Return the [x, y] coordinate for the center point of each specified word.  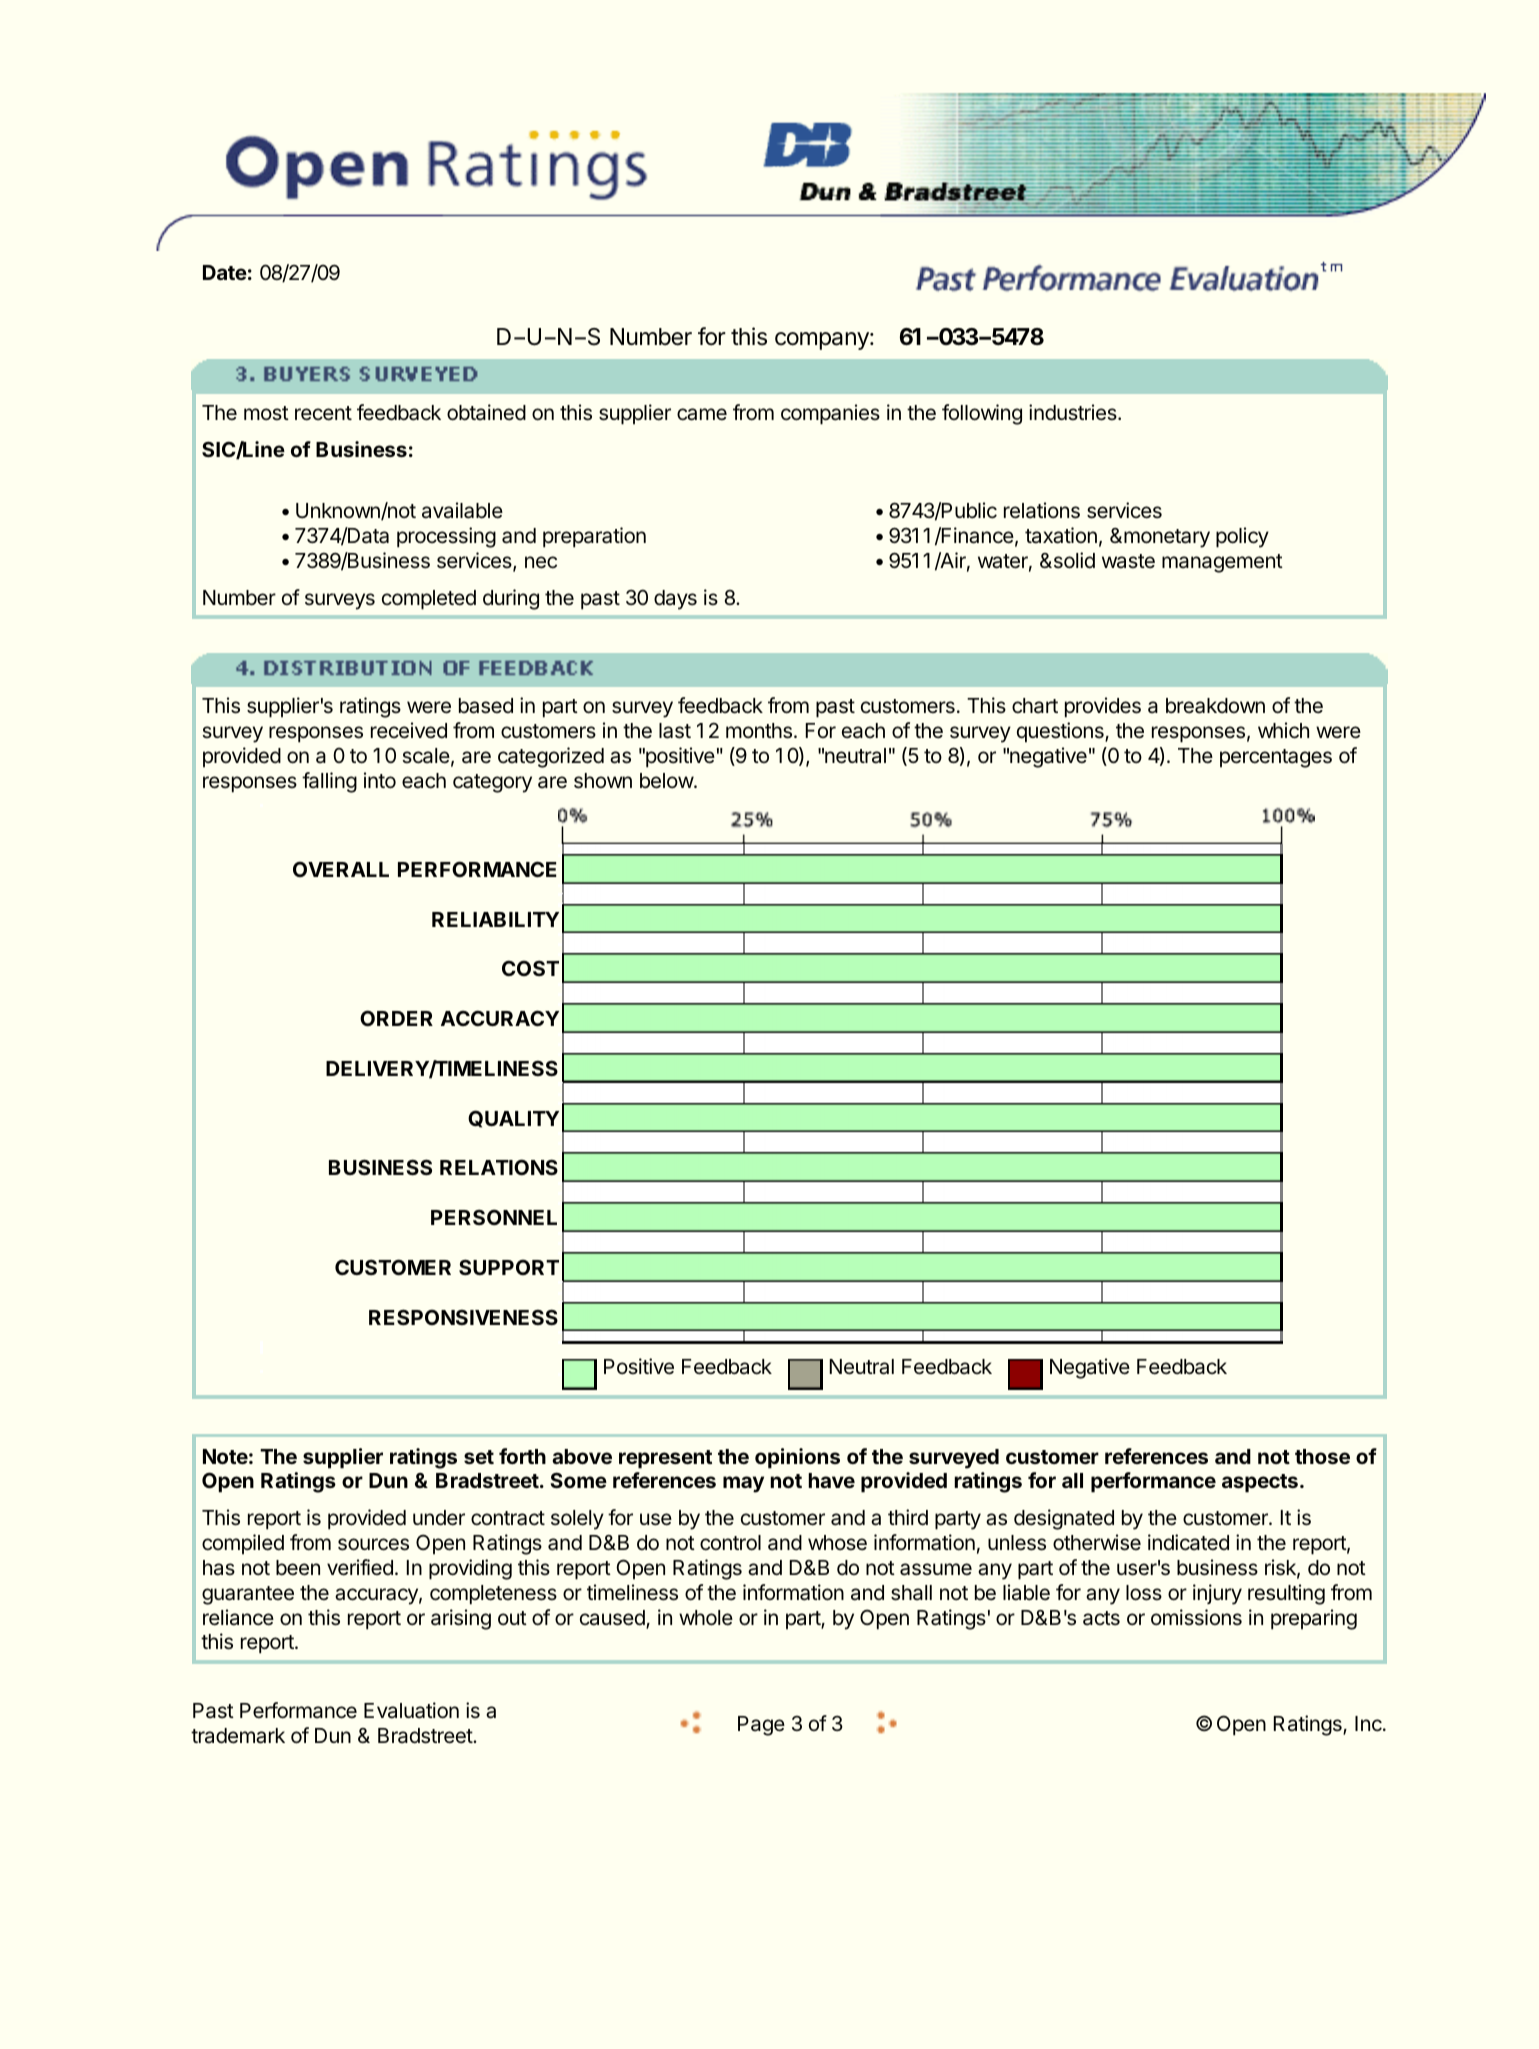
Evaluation [411, 1710]
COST [530, 968]
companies [830, 414]
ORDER [396, 1018]
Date [225, 272]
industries [1074, 412]
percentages [1276, 758]
